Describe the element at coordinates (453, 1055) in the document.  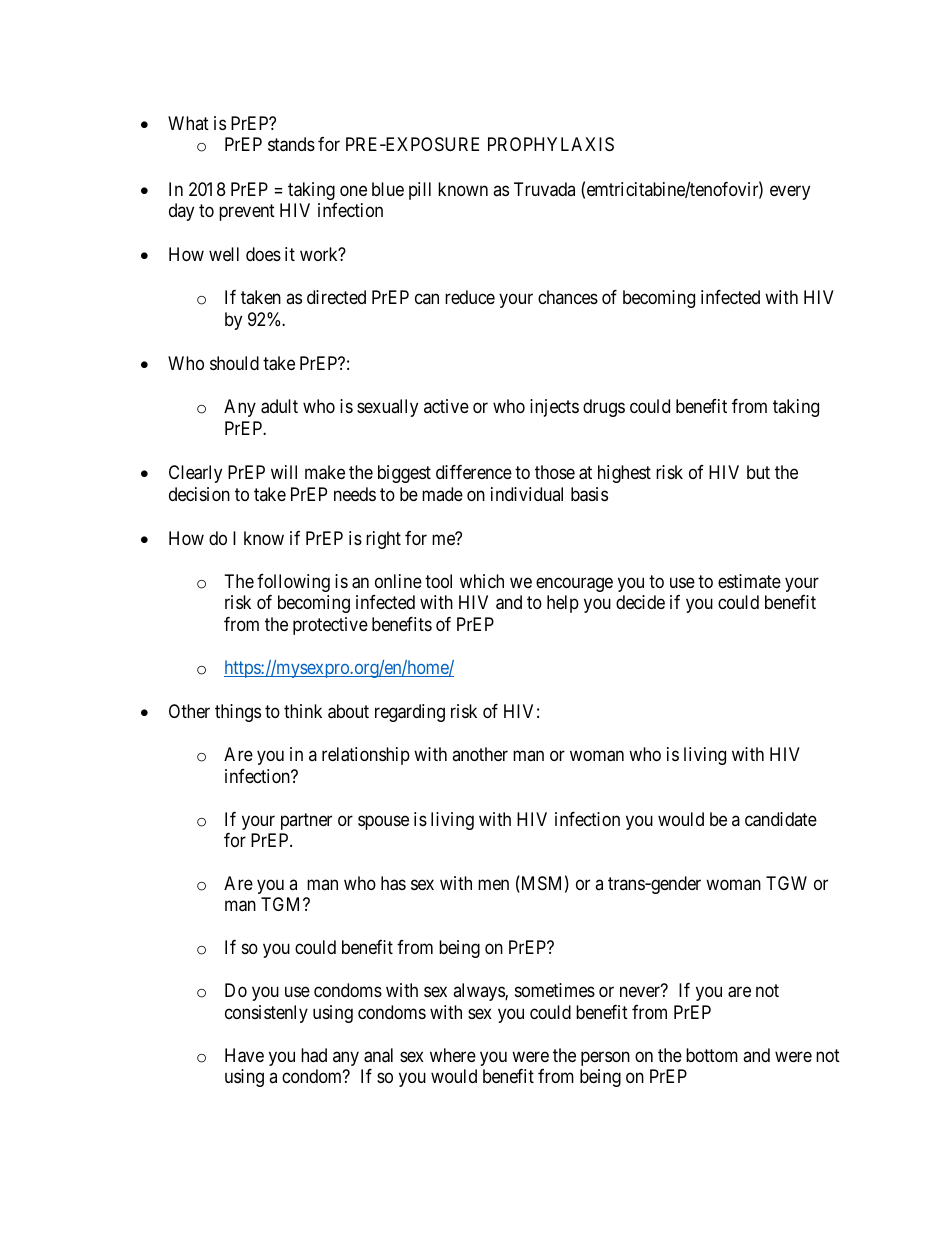
I see `where` at that location.
